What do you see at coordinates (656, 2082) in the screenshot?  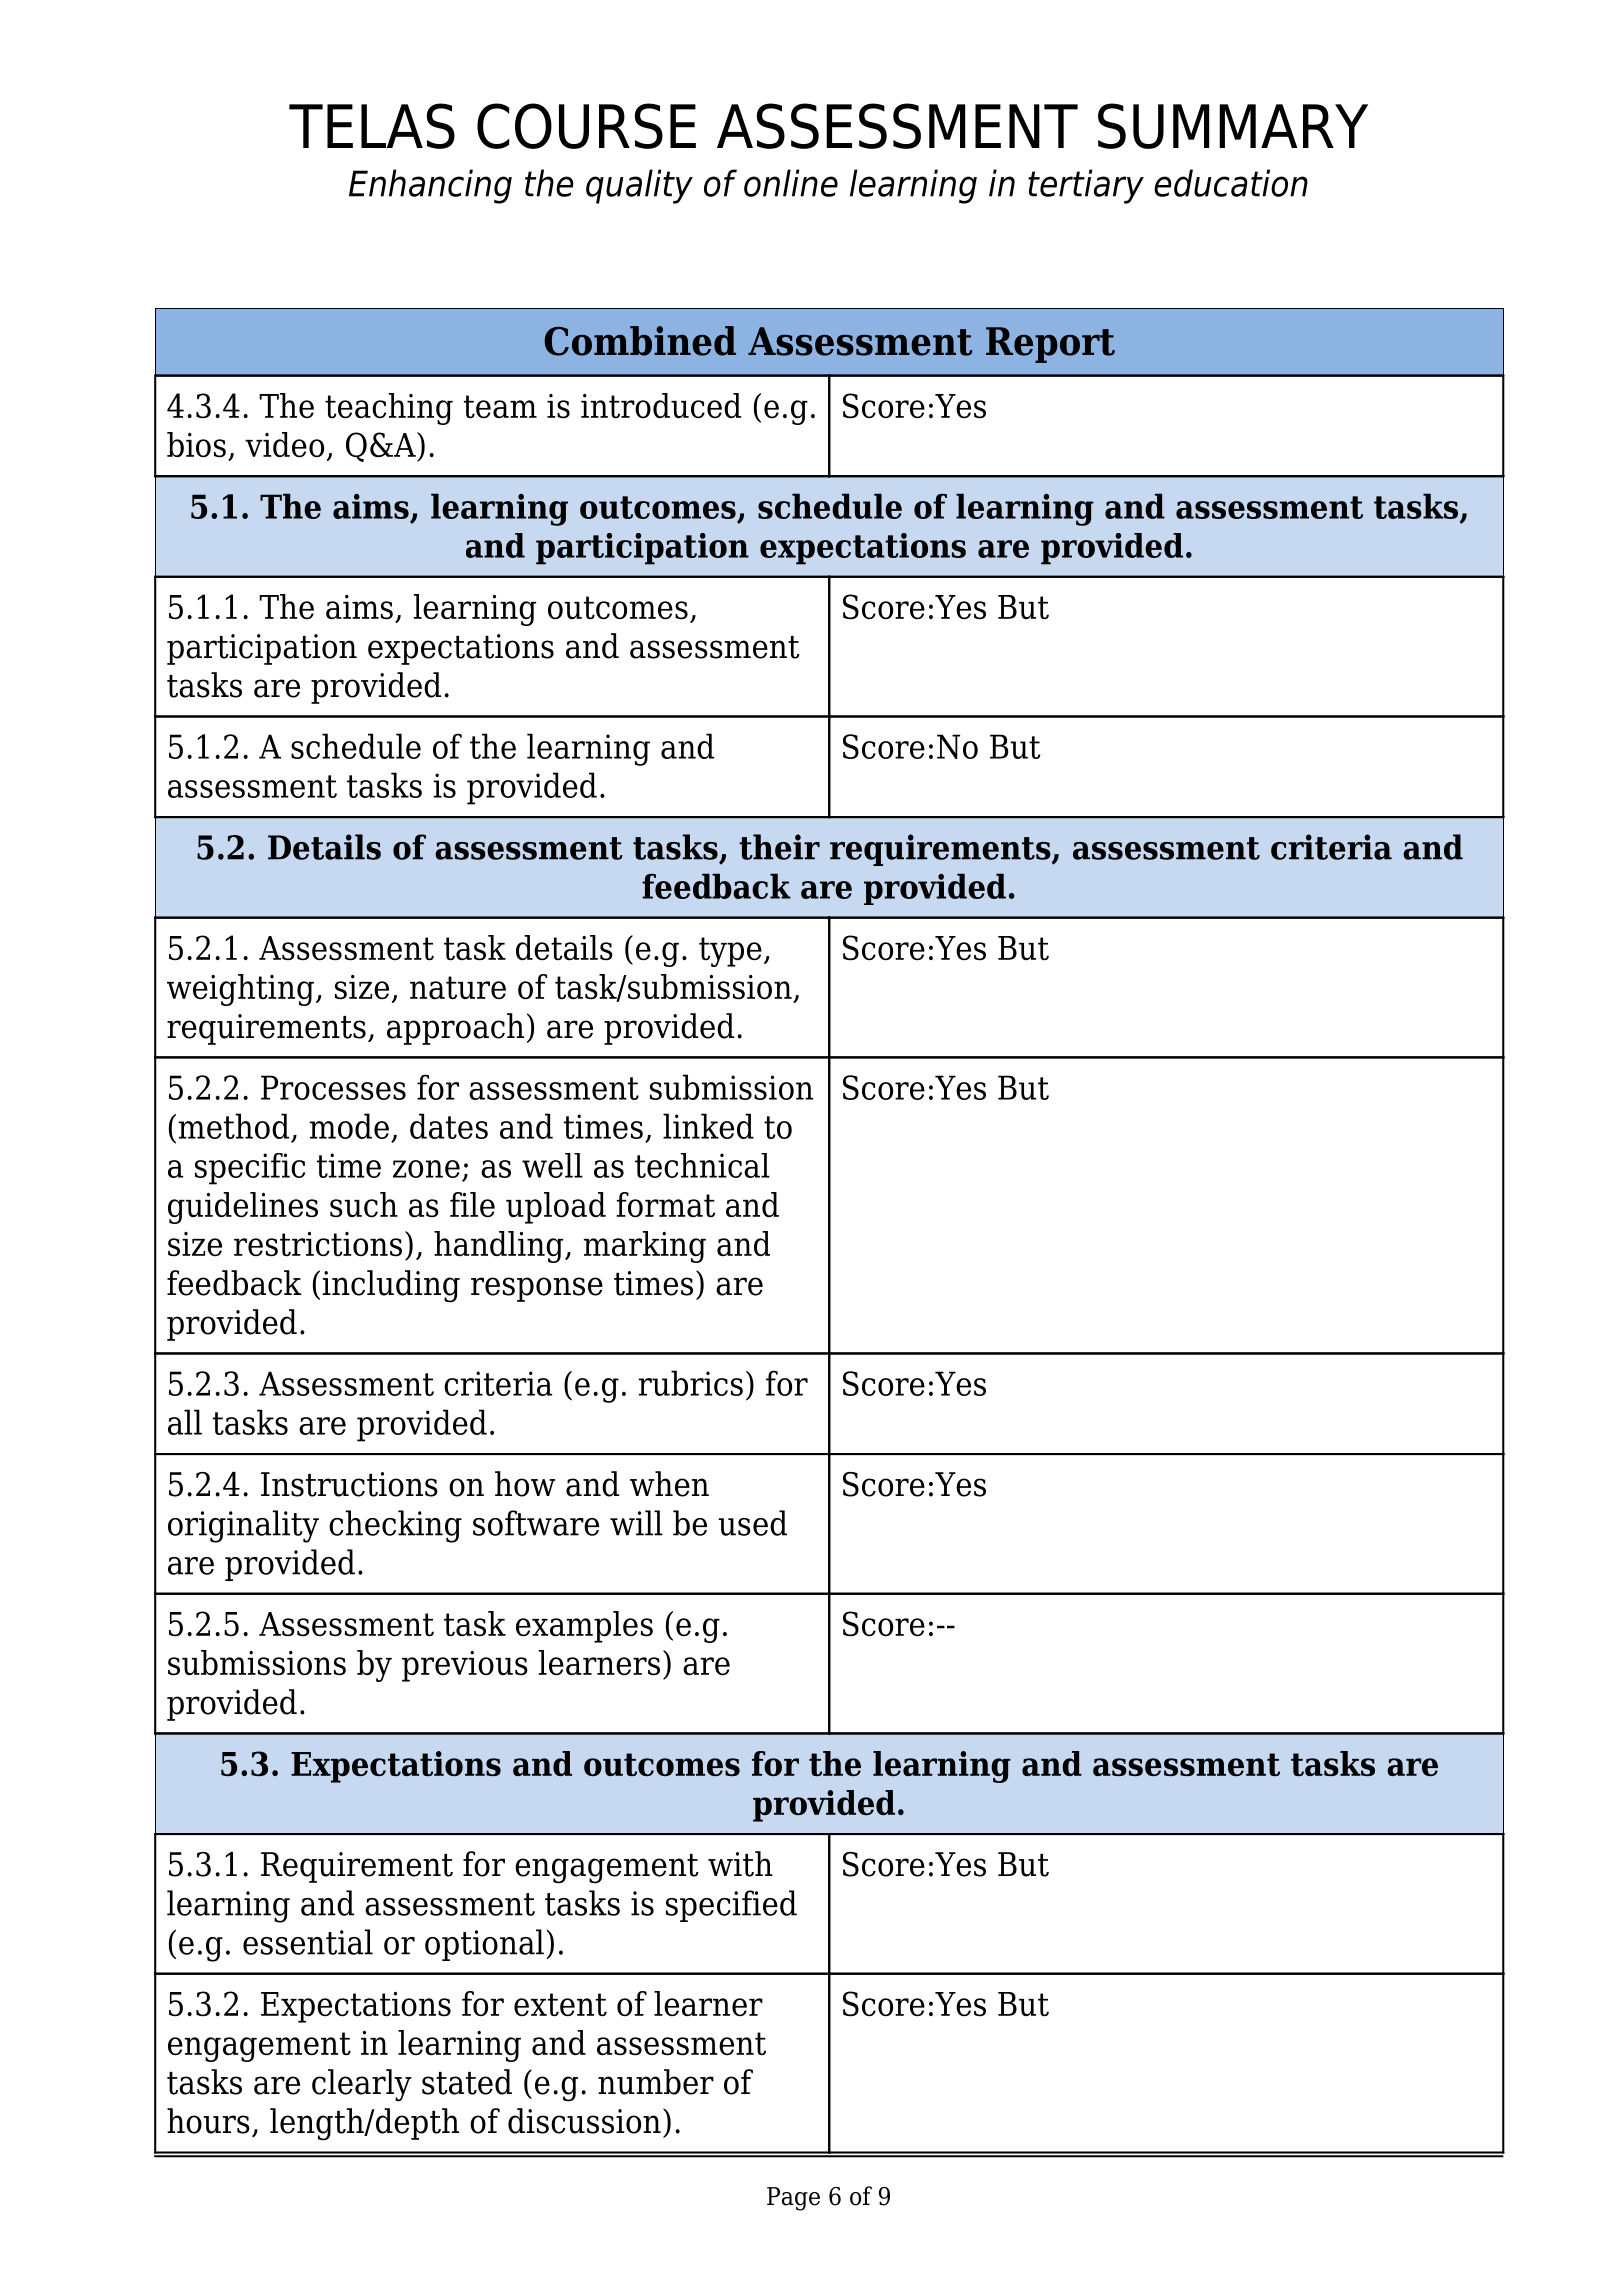 I see `number` at bounding box center [656, 2082].
